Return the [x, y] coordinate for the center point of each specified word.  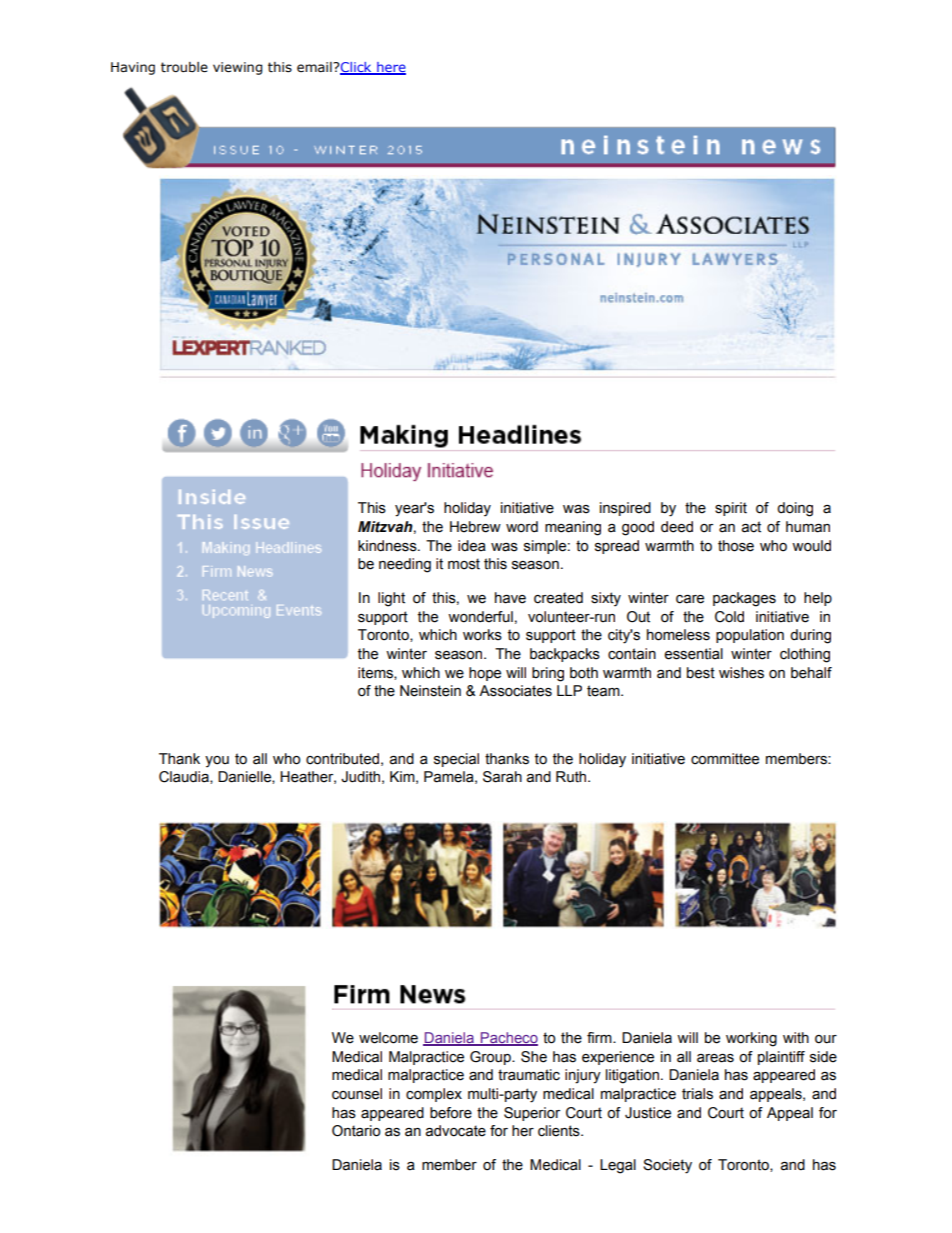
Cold [729, 617]
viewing [237, 68]
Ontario [356, 1131]
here [390, 68]
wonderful [480, 617]
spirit [731, 509]
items [376, 673]
